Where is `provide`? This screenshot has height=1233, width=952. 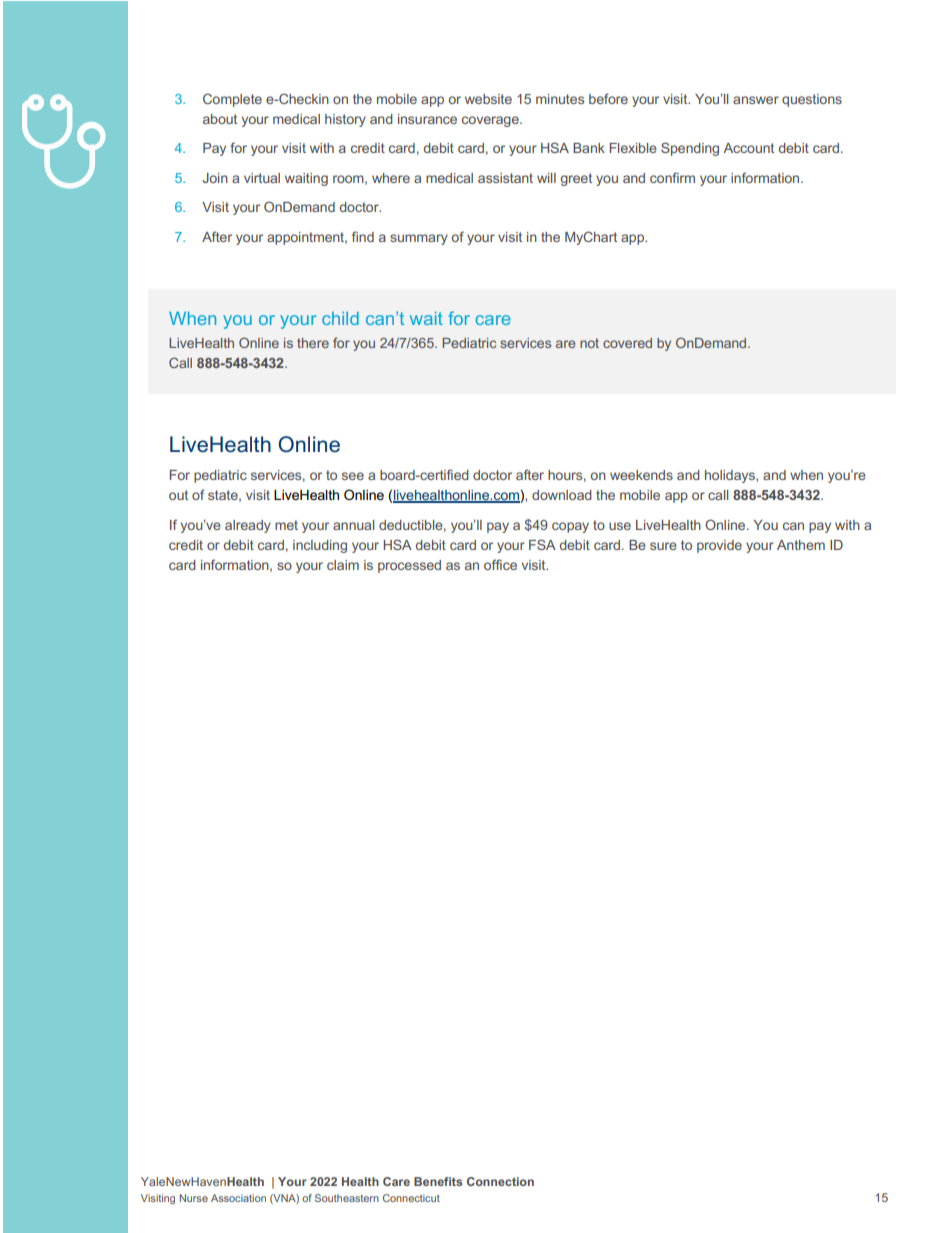 provide is located at coordinates (719, 546).
